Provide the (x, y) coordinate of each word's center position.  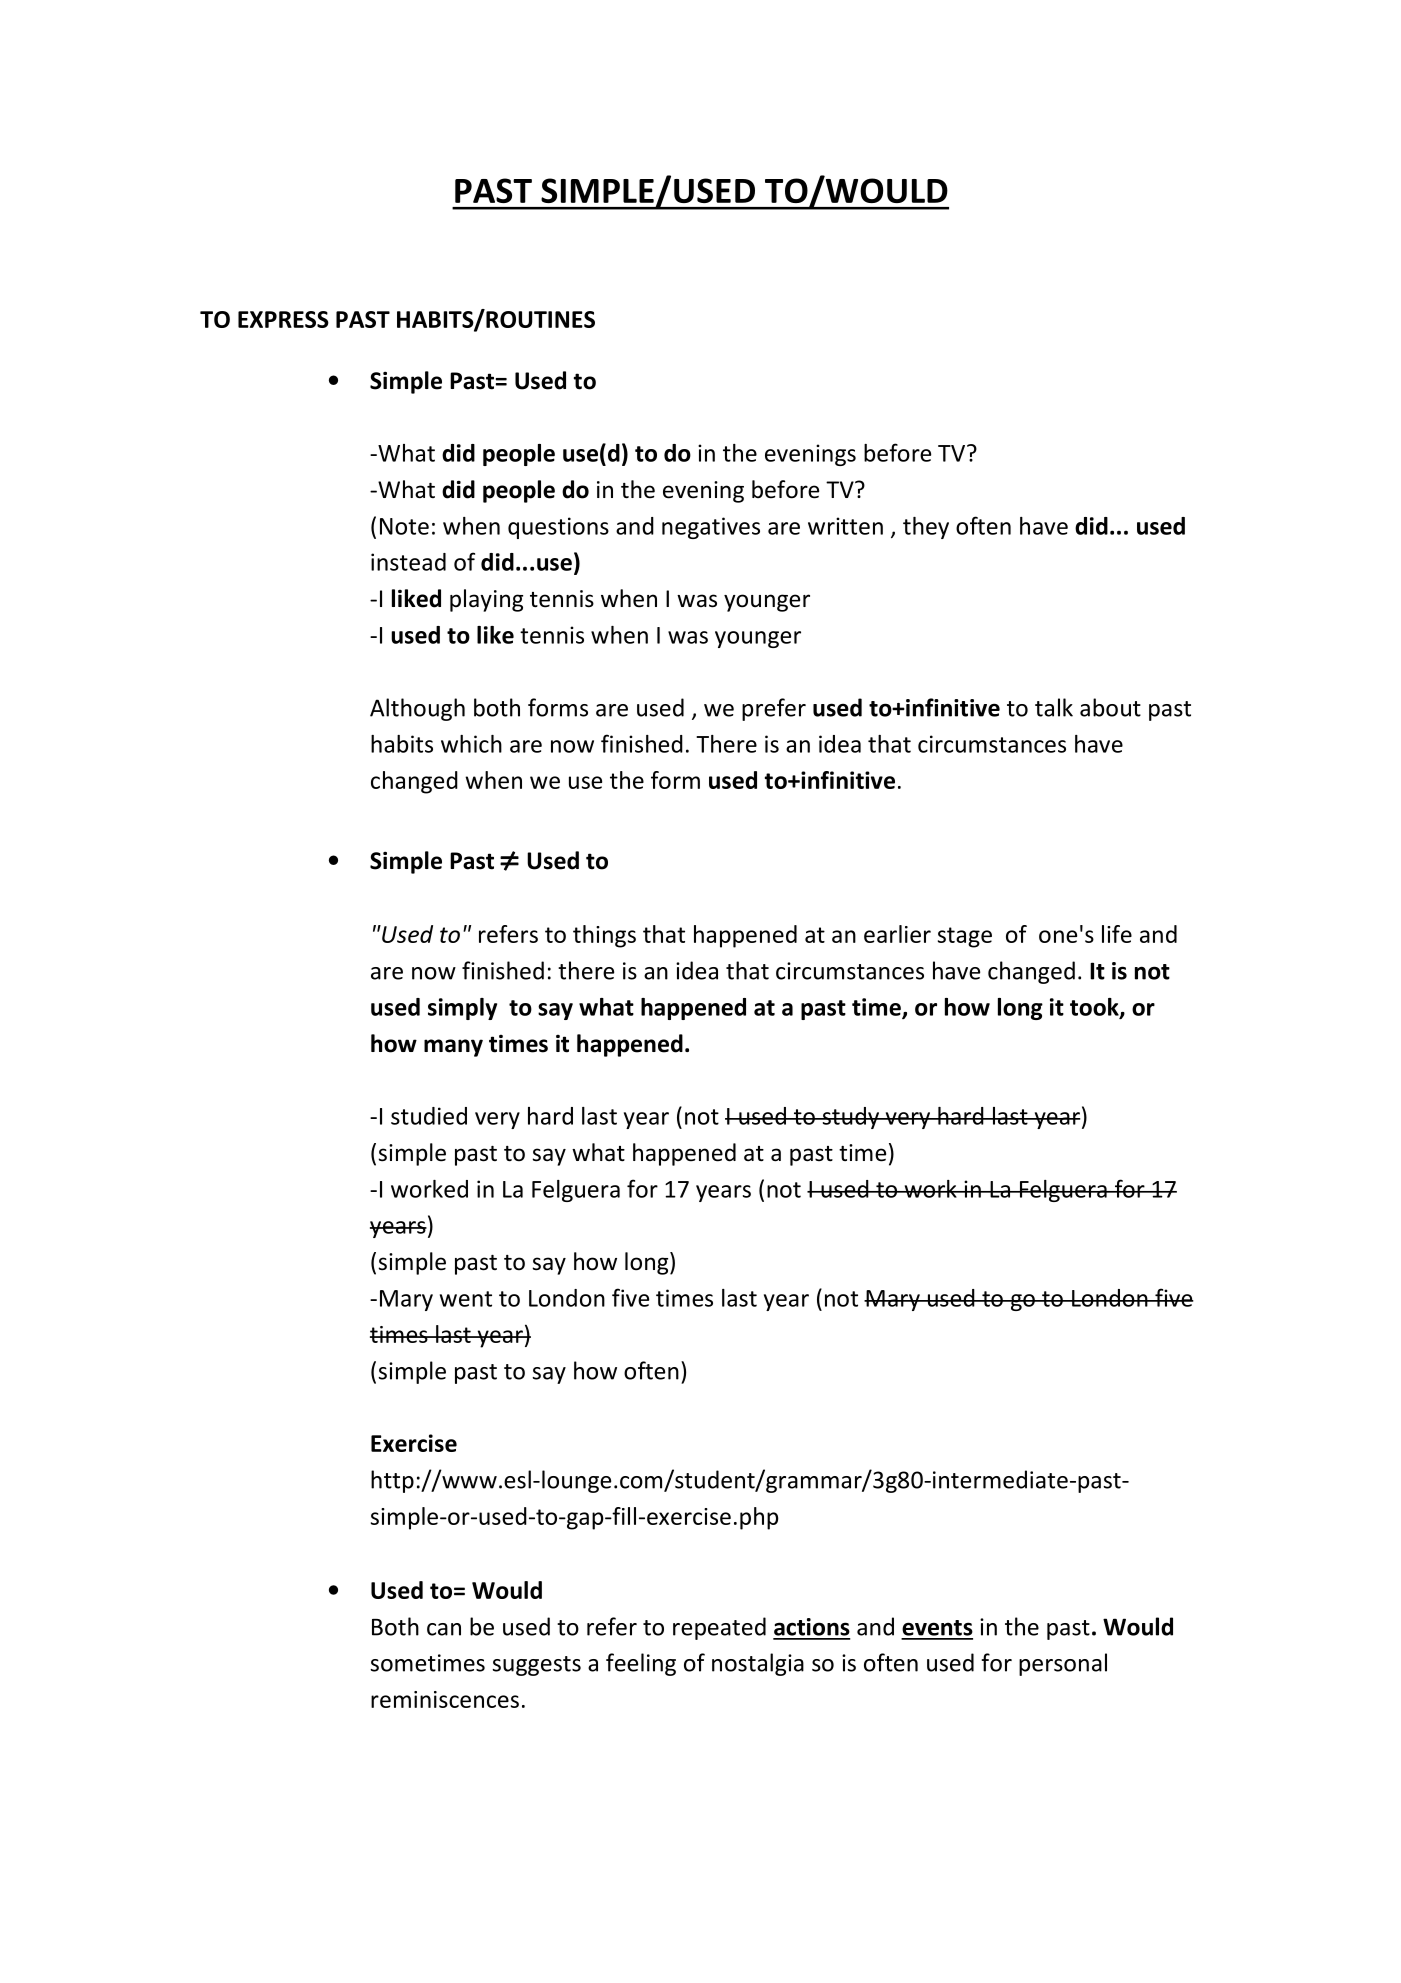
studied (429, 1116)
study (851, 1118)
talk (1054, 707)
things (604, 936)
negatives (711, 528)
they (926, 528)
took (1095, 1008)
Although (417, 709)
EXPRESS (283, 319)
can (444, 1629)
